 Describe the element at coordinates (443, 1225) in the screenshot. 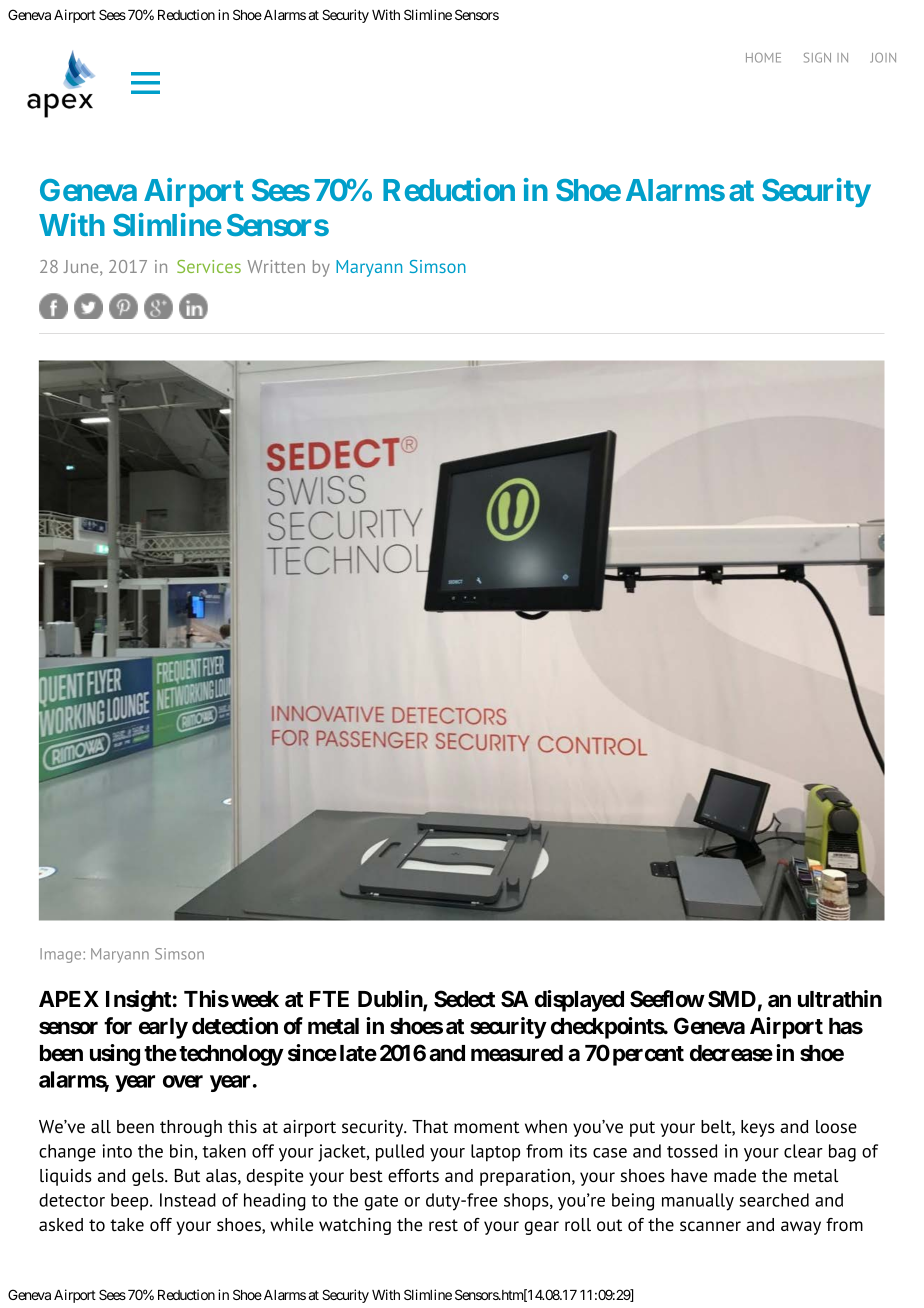

I see `rest` at that location.
